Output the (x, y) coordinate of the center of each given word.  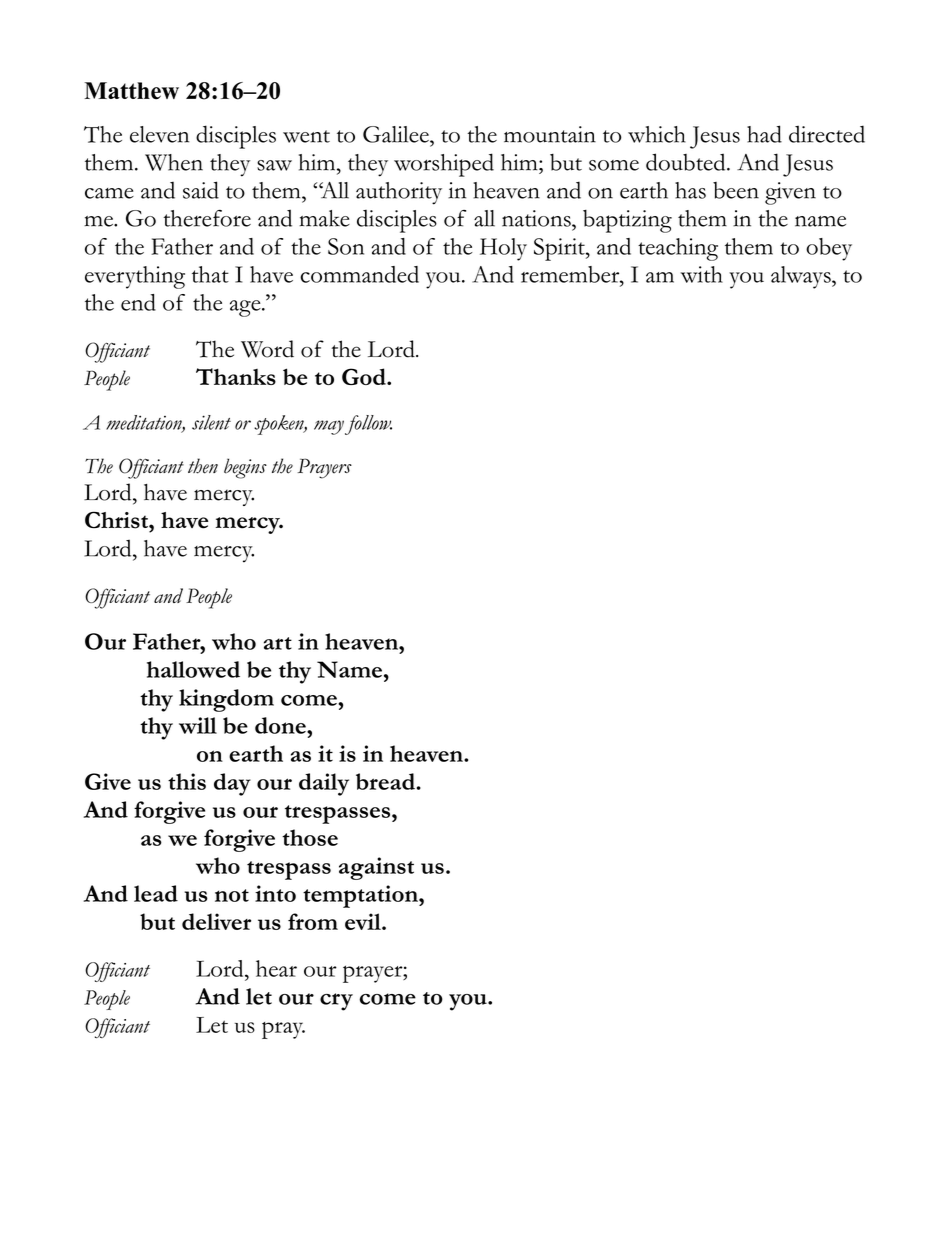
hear (276, 968)
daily (324, 784)
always (802, 277)
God (365, 376)
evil (364, 921)
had (764, 134)
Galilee (397, 134)
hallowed (193, 669)
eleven (159, 134)
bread (385, 781)
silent (211, 422)
